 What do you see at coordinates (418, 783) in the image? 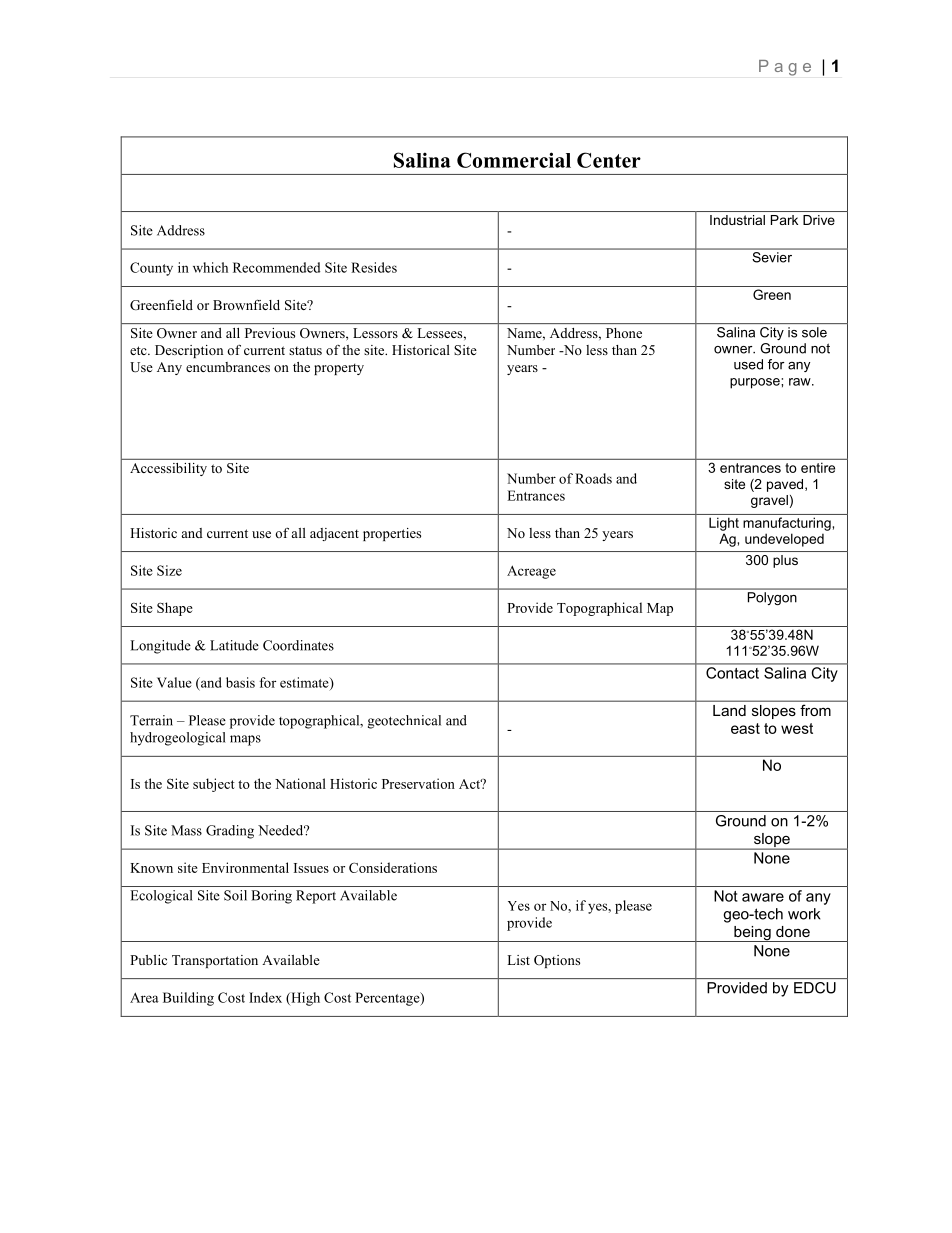
I see `Preservation` at bounding box center [418, 783].
